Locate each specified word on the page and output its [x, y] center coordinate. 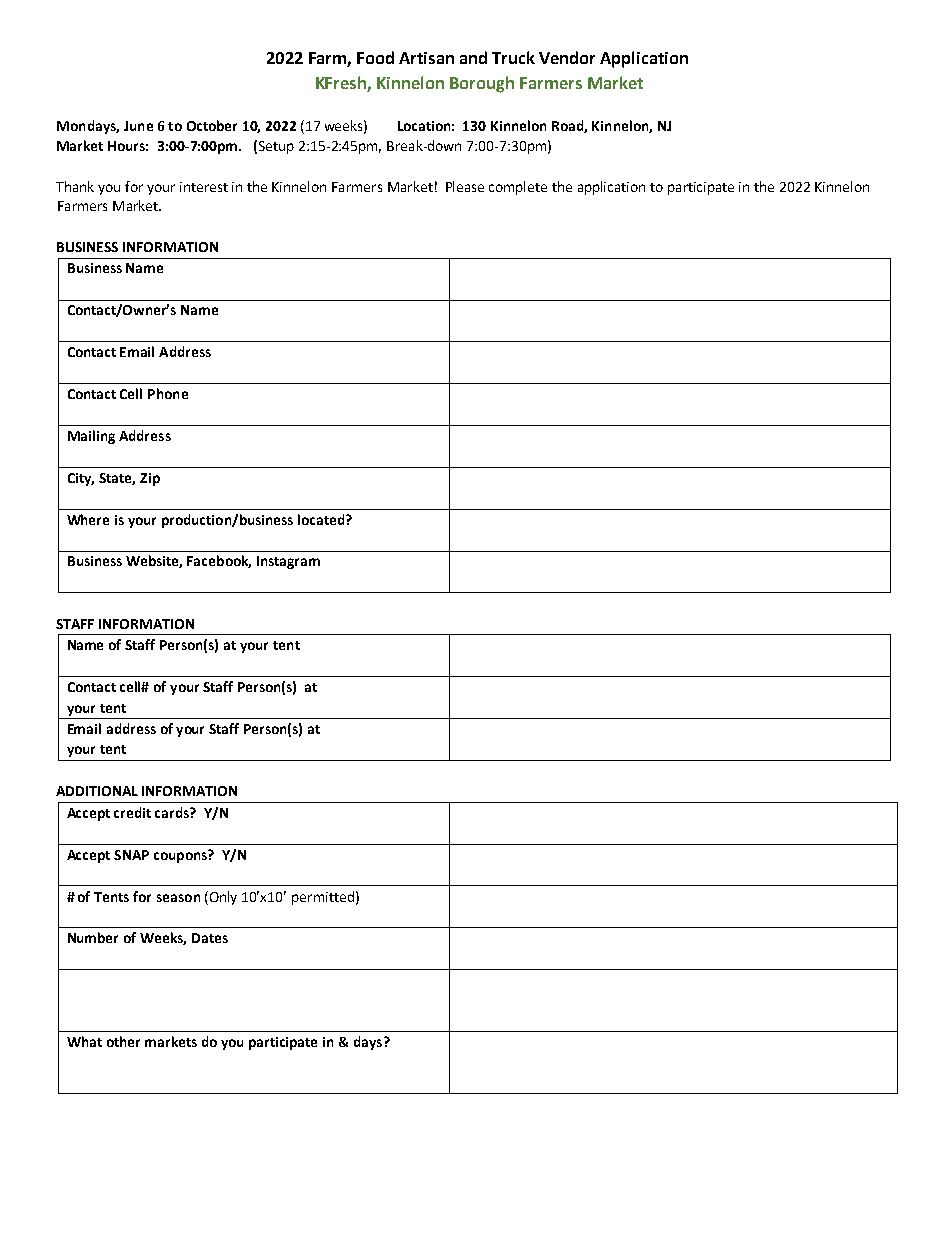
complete [518, 188]
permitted [323, 898]
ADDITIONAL [97, 791]
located [322, 519]
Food [375, 57]
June [138, 126]
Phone [168, 393]
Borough [482, 84]
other [123, 1041]
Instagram [288, 562]
